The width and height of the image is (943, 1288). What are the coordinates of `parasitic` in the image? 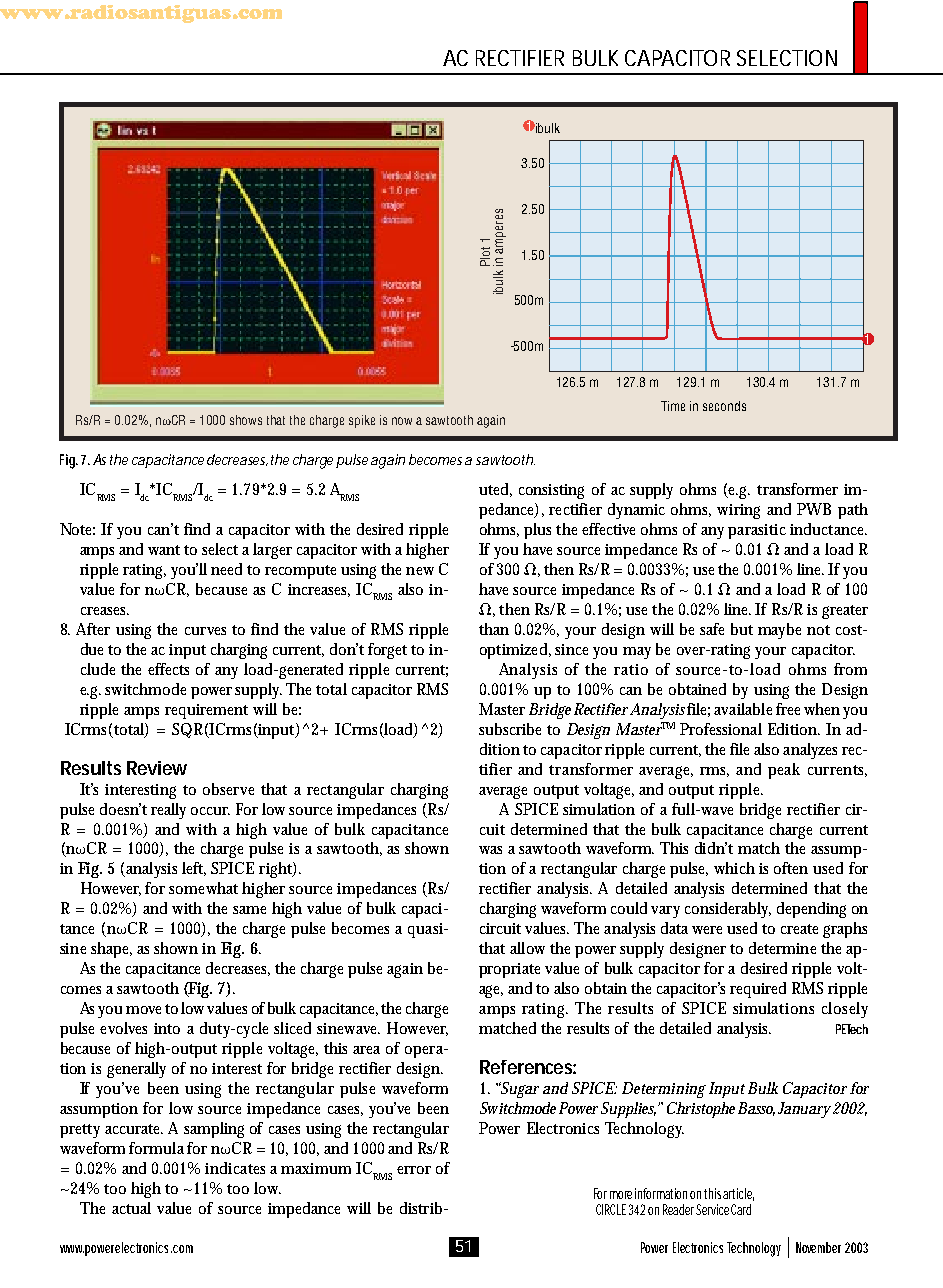 It's located at (757, 531).
